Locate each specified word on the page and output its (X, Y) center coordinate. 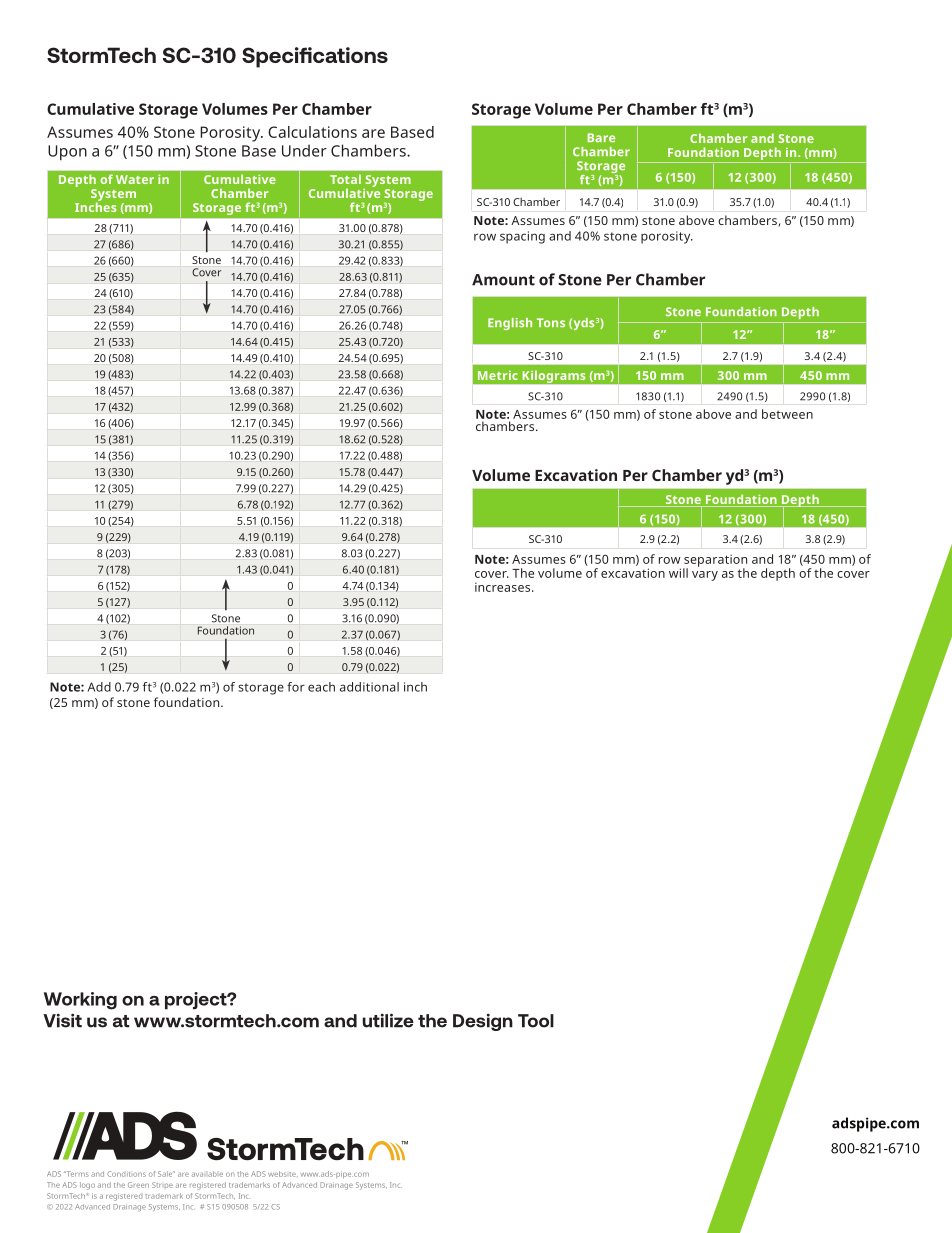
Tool (536, 1021)
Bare (601, 137)
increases (504, 587)
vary (705, 576)
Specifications (315, 57)
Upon (67, 152)
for (296, 687)
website (283, 1174)
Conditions (126, 1174)
